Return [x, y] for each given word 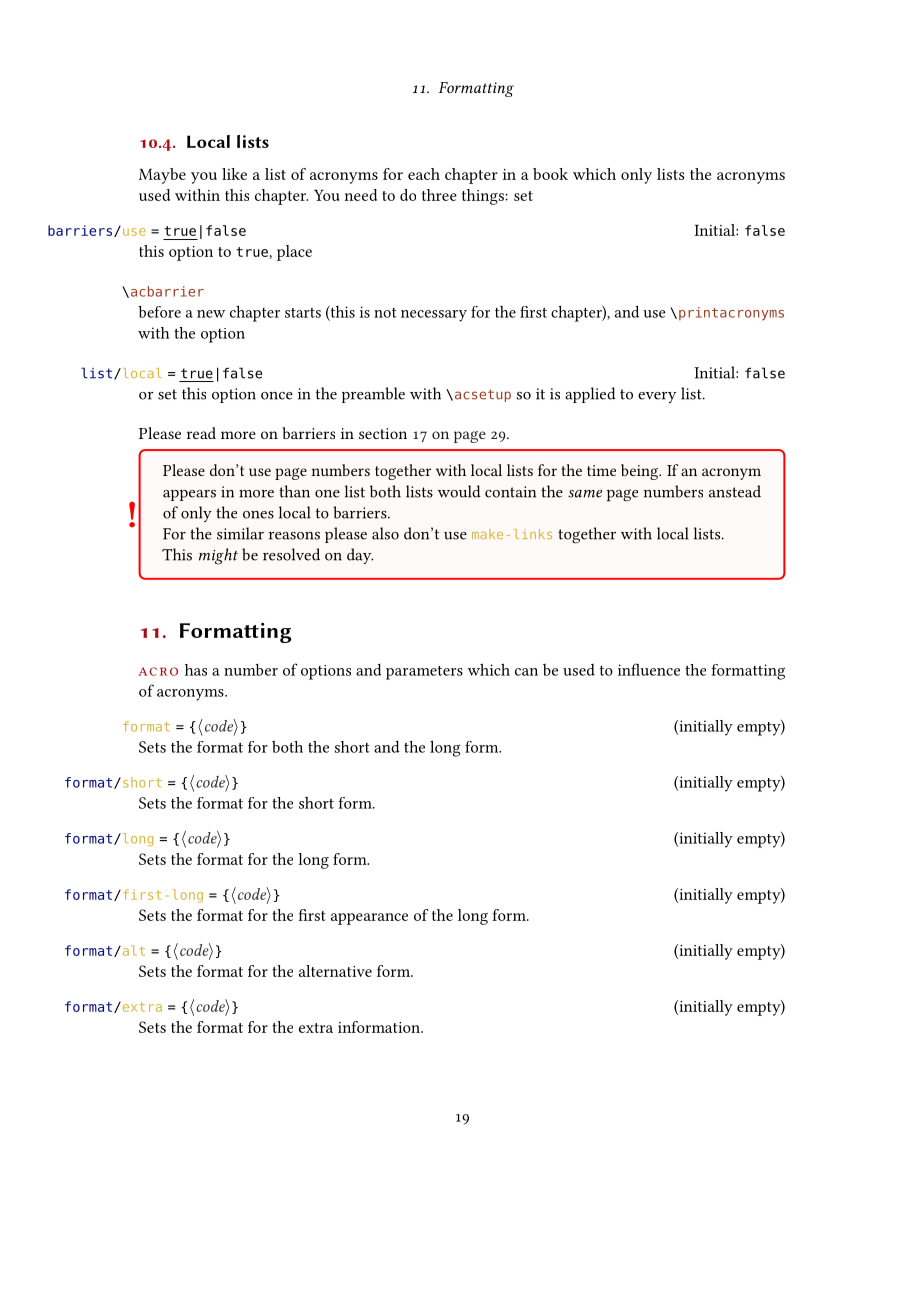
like [234, 174]
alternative [335, 971]
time [601, 470]
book [550, 174]
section [383, 433]
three [439, 195]
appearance [369, 919]
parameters [424, 673]
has [196, 670]
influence [649, 669]
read [201, 433]
